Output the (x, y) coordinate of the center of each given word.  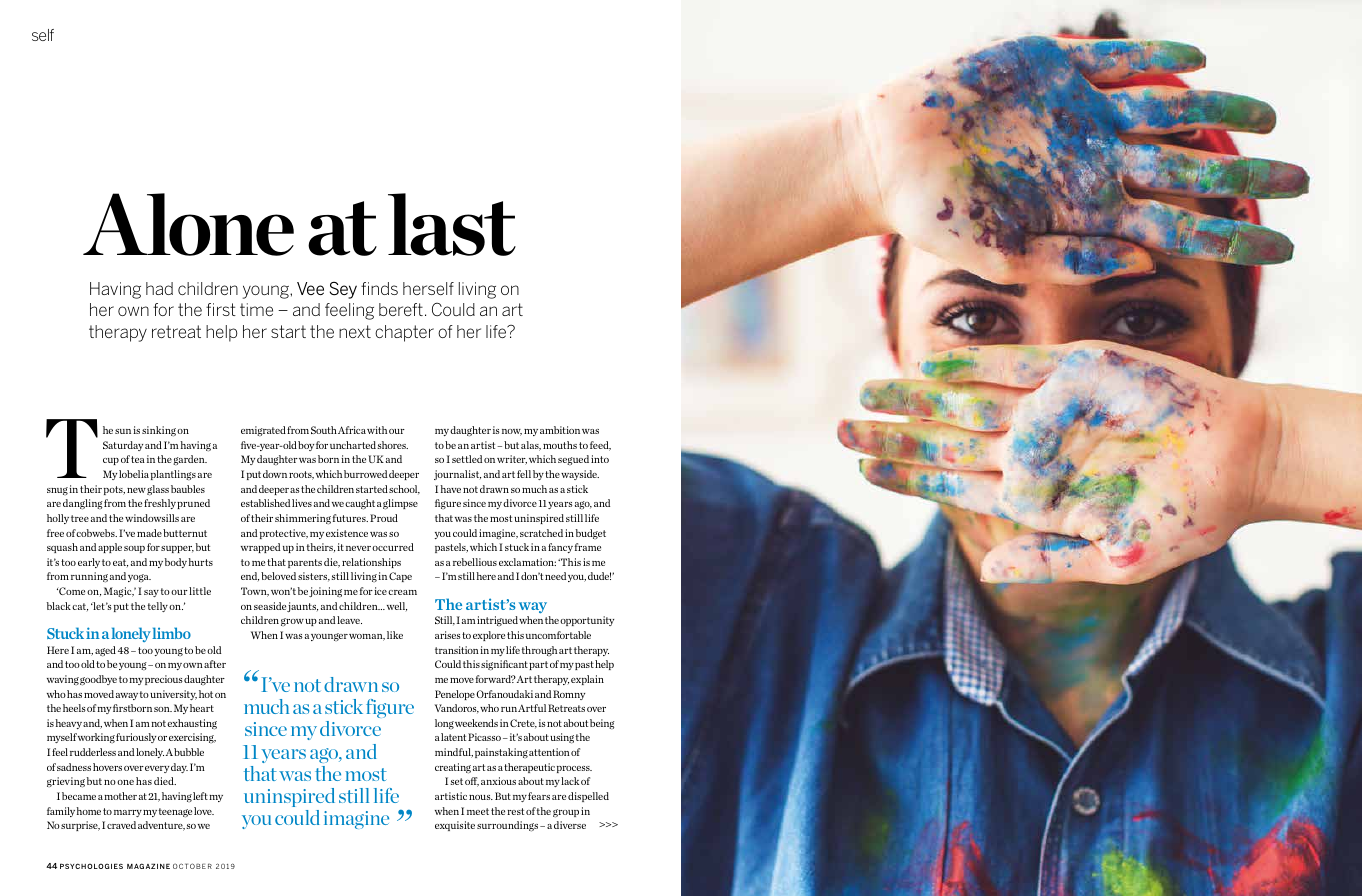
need (555, 576)
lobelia (134, 474)
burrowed (365, 474)
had (159, 288)
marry (128, 813)
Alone (188, 224)
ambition (560, 430)
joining (325, 592)
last (452, 224)
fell (524, 474)
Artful (532, 708)
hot (206, 694)
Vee (310, 288)
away (127, 696)
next (355, 331)
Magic (119, 592)
